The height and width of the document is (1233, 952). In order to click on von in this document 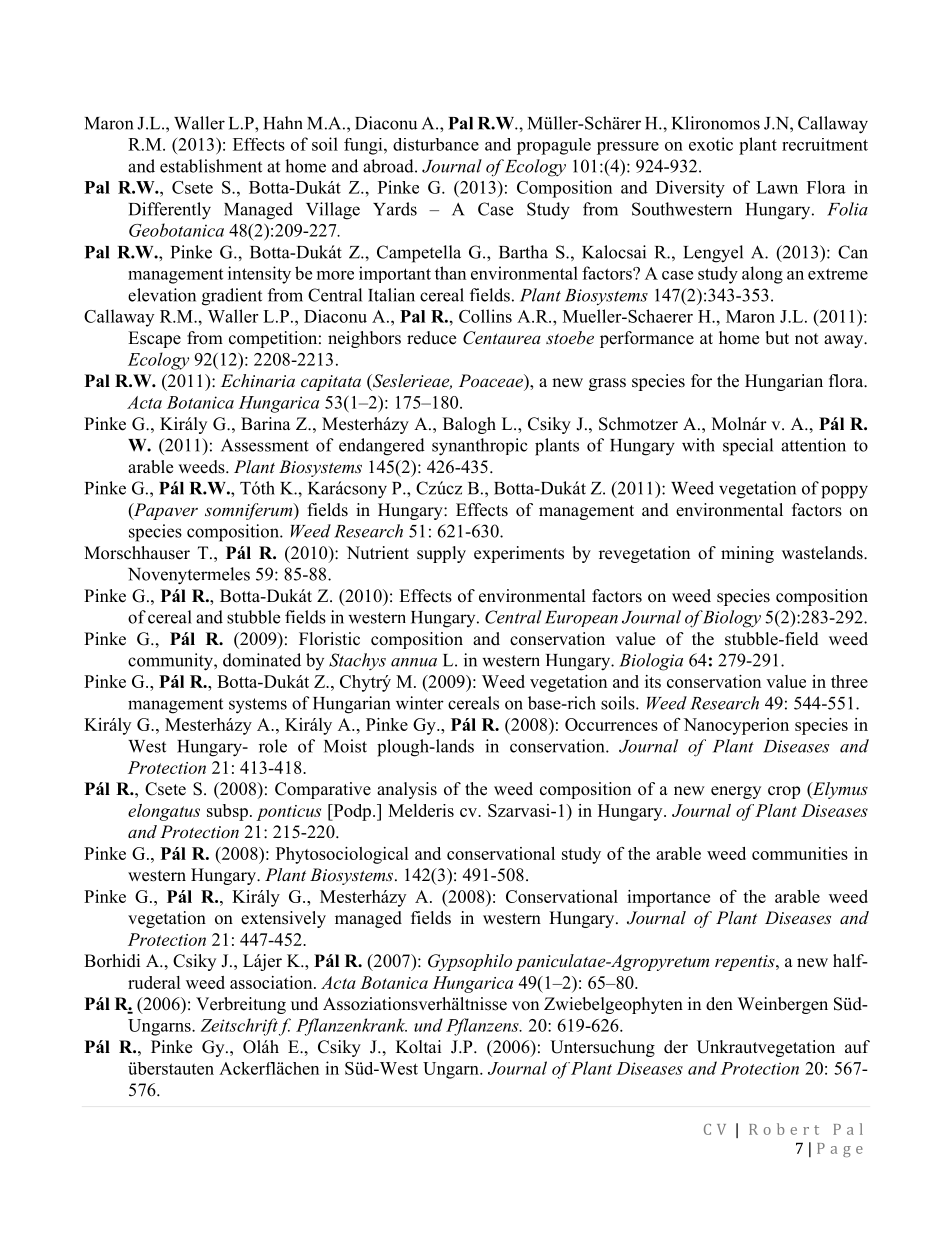, I will do `click(525, 1006)`.
